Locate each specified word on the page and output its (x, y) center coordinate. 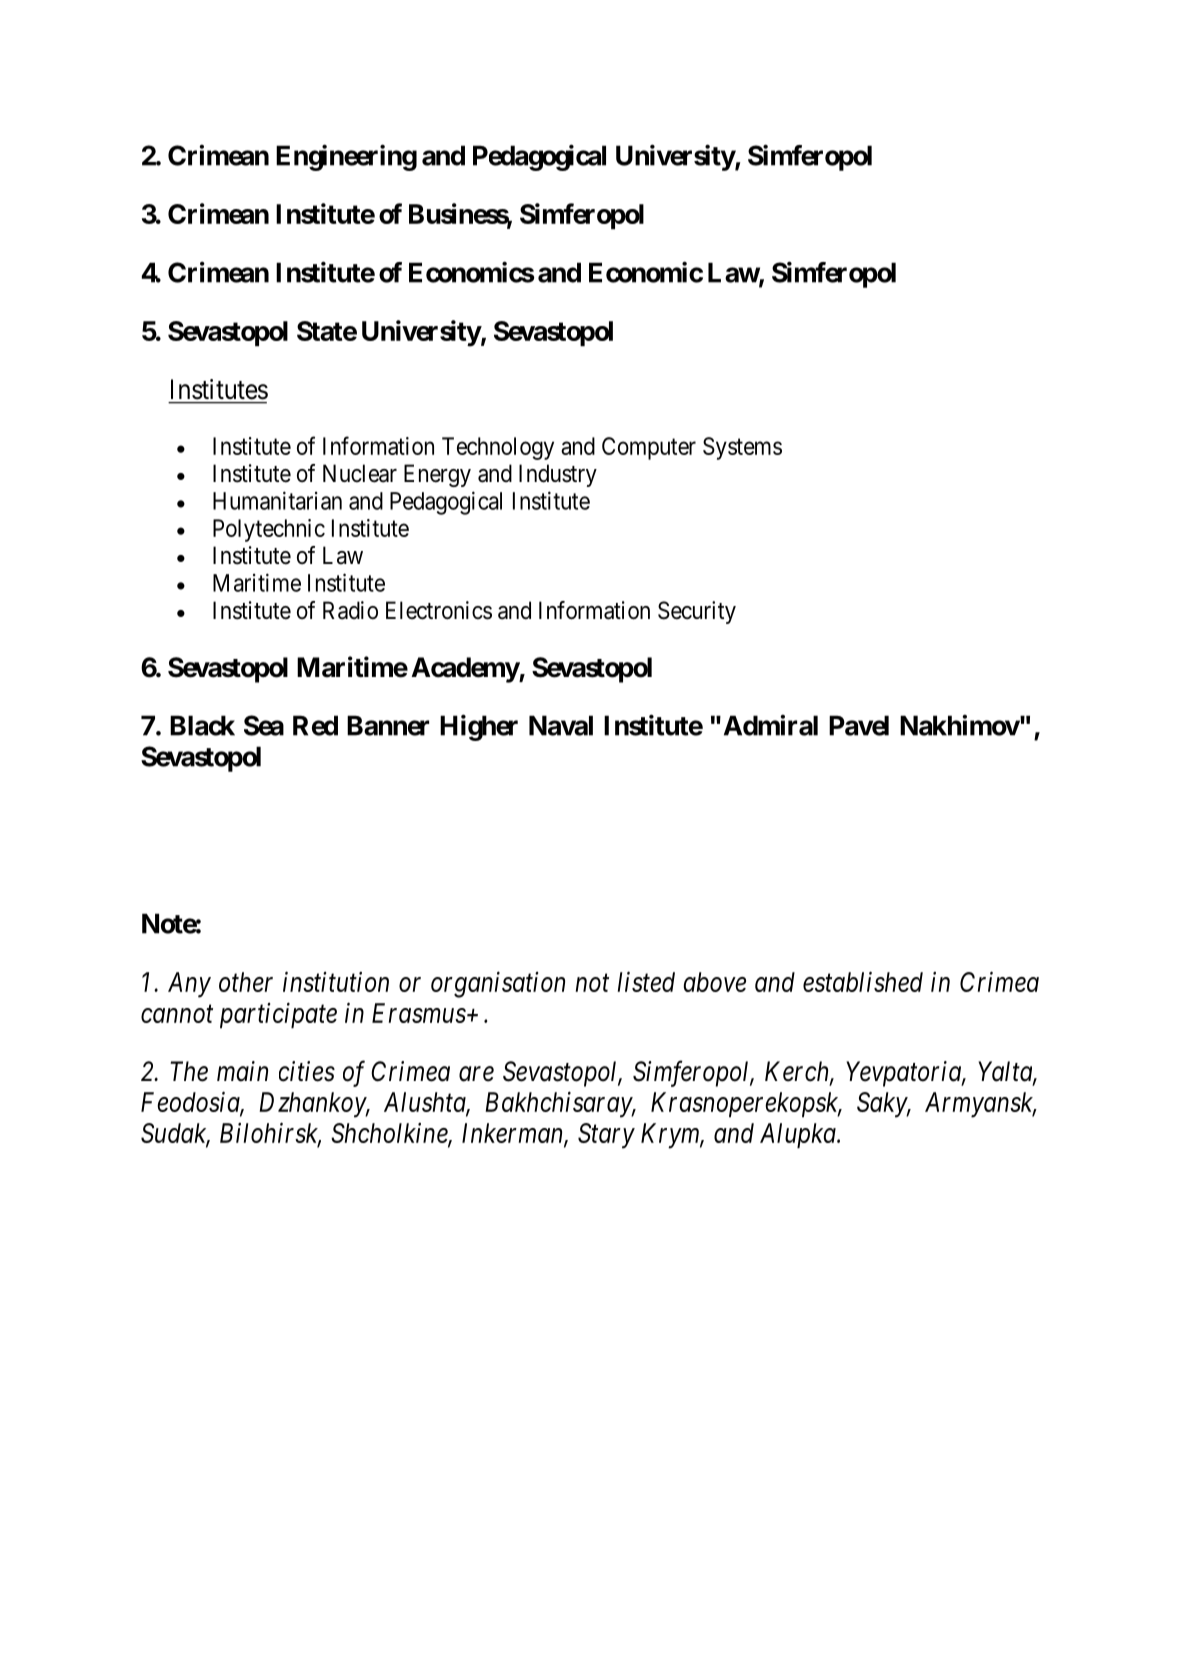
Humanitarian (277, 500)
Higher (479, 727)
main (242, 1071)
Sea (264, 725)
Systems (742, 448)
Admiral (771, 725)
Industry (558, 475)
